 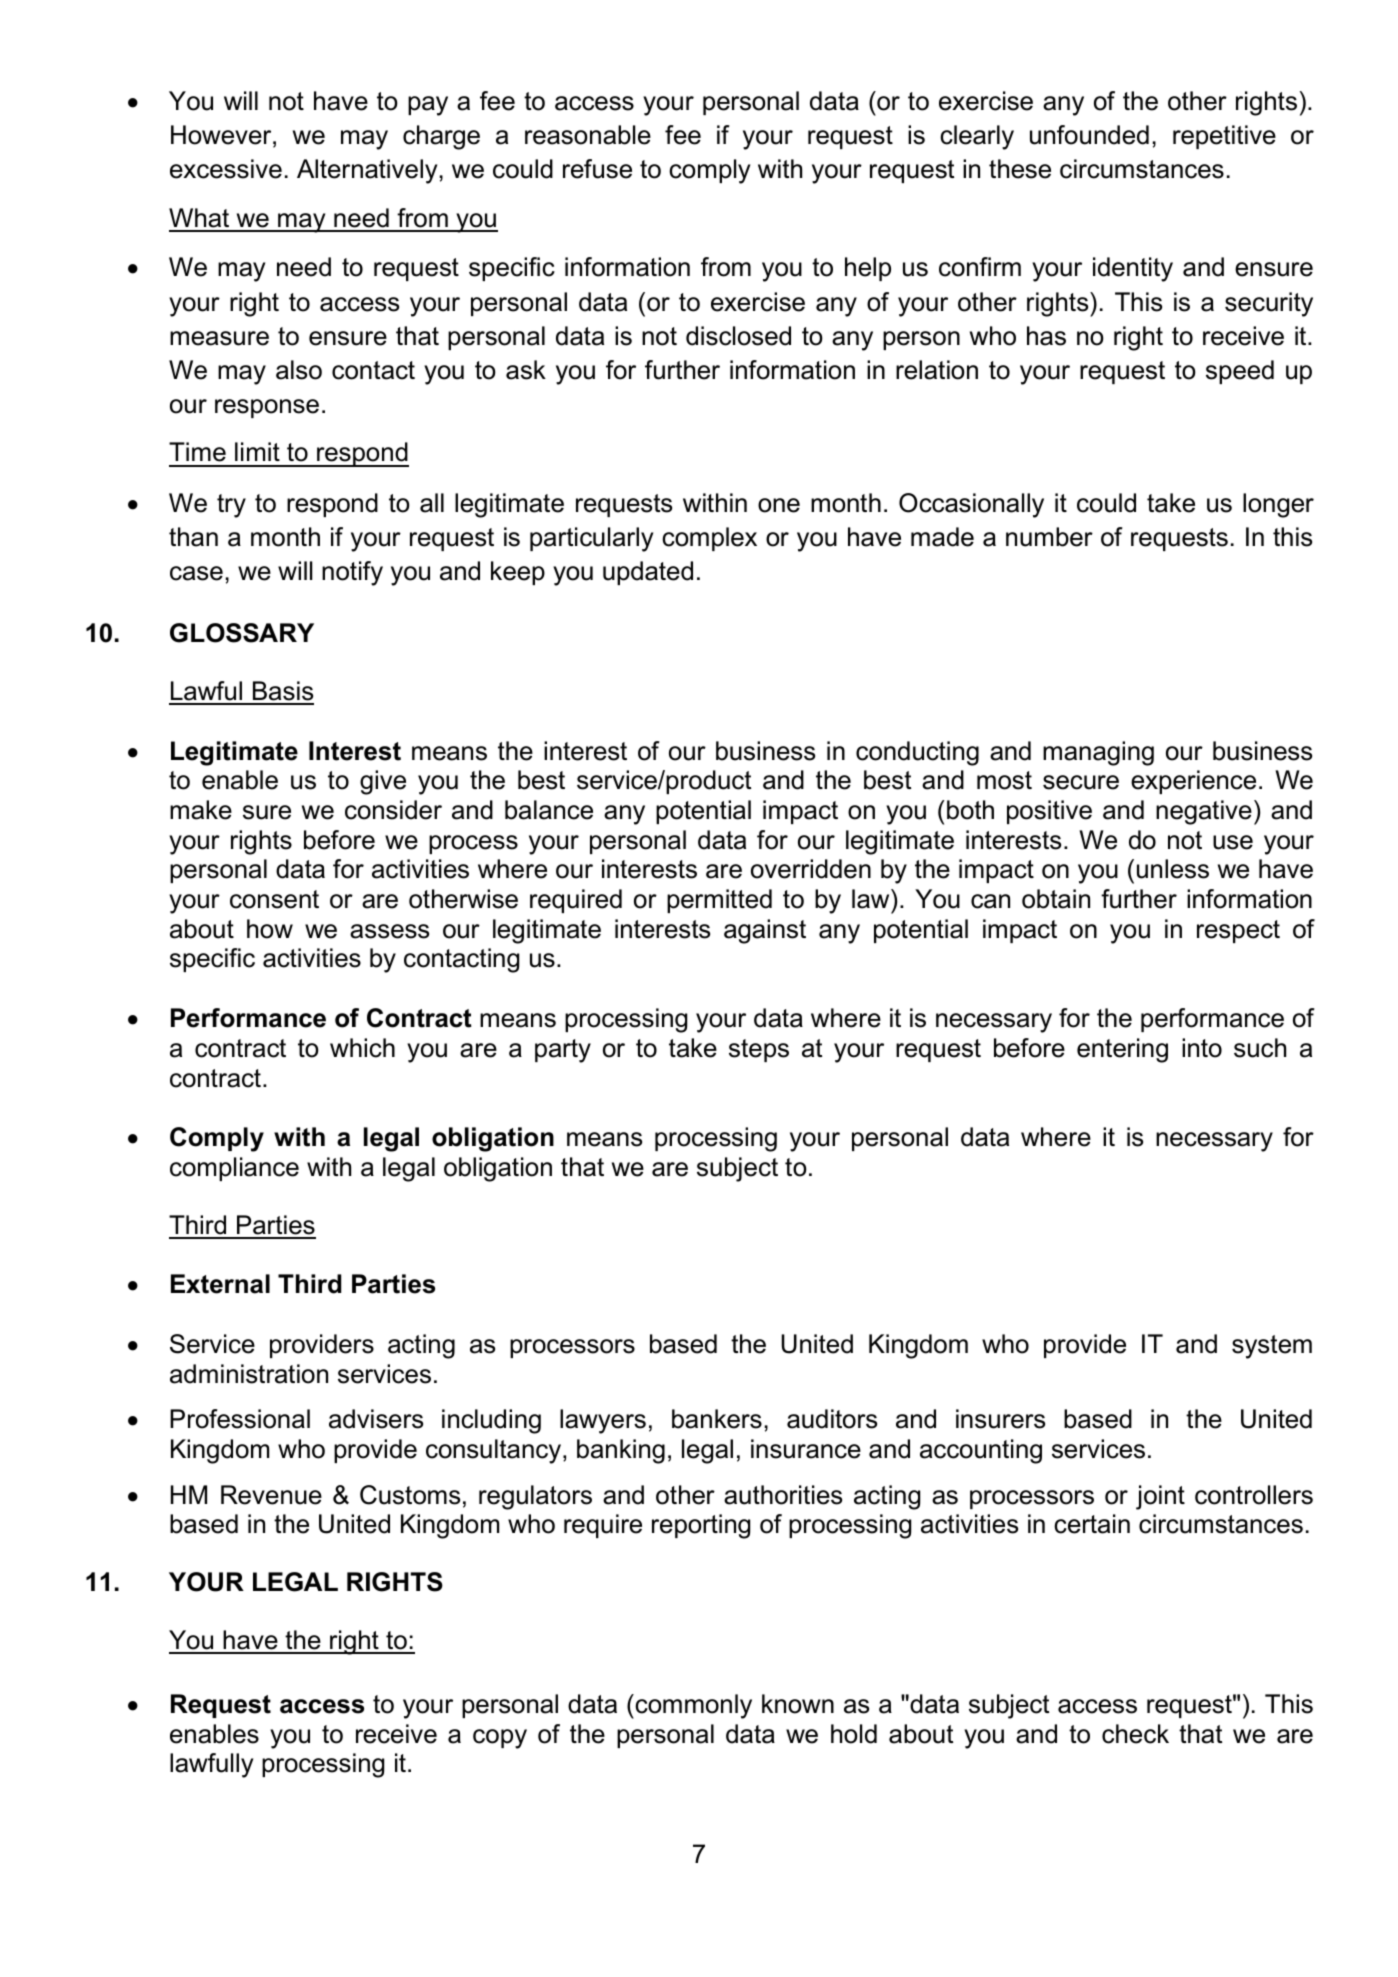 What do you see at coordinates (693, 1706) in the page?
I see `commonly` at bounding box center [693, 1706].
